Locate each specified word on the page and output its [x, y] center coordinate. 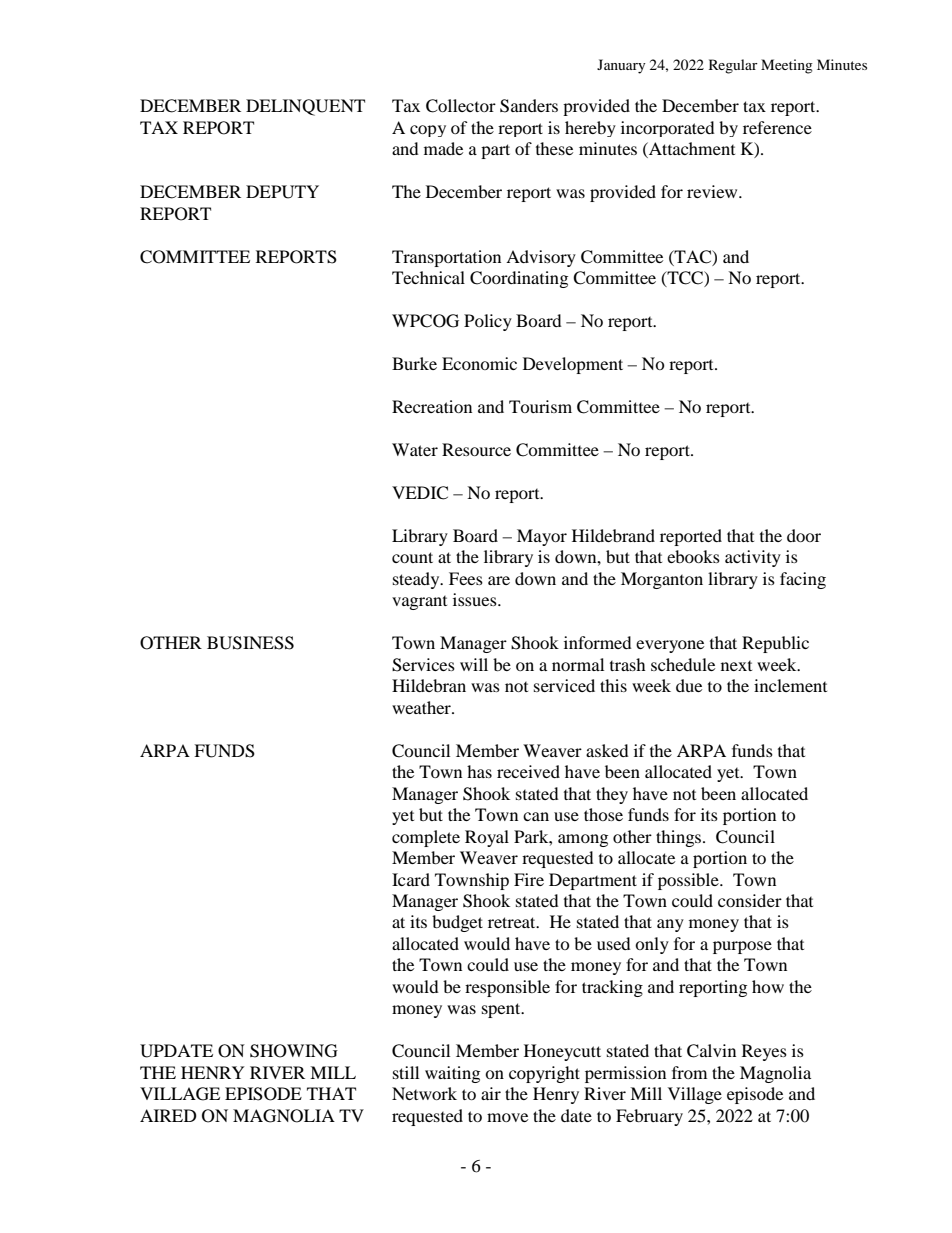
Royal [487, 838]
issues [476, 599]
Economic [479, 363]
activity [753, 558]
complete [426, 838]
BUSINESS [250, 643]
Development [573, 365]
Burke [414, 363]
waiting [452, 1074]
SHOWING [294, 1051]
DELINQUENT [305, 107]
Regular [733, 66]
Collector [461, 106]
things [680, 838]
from [689, 1072]
